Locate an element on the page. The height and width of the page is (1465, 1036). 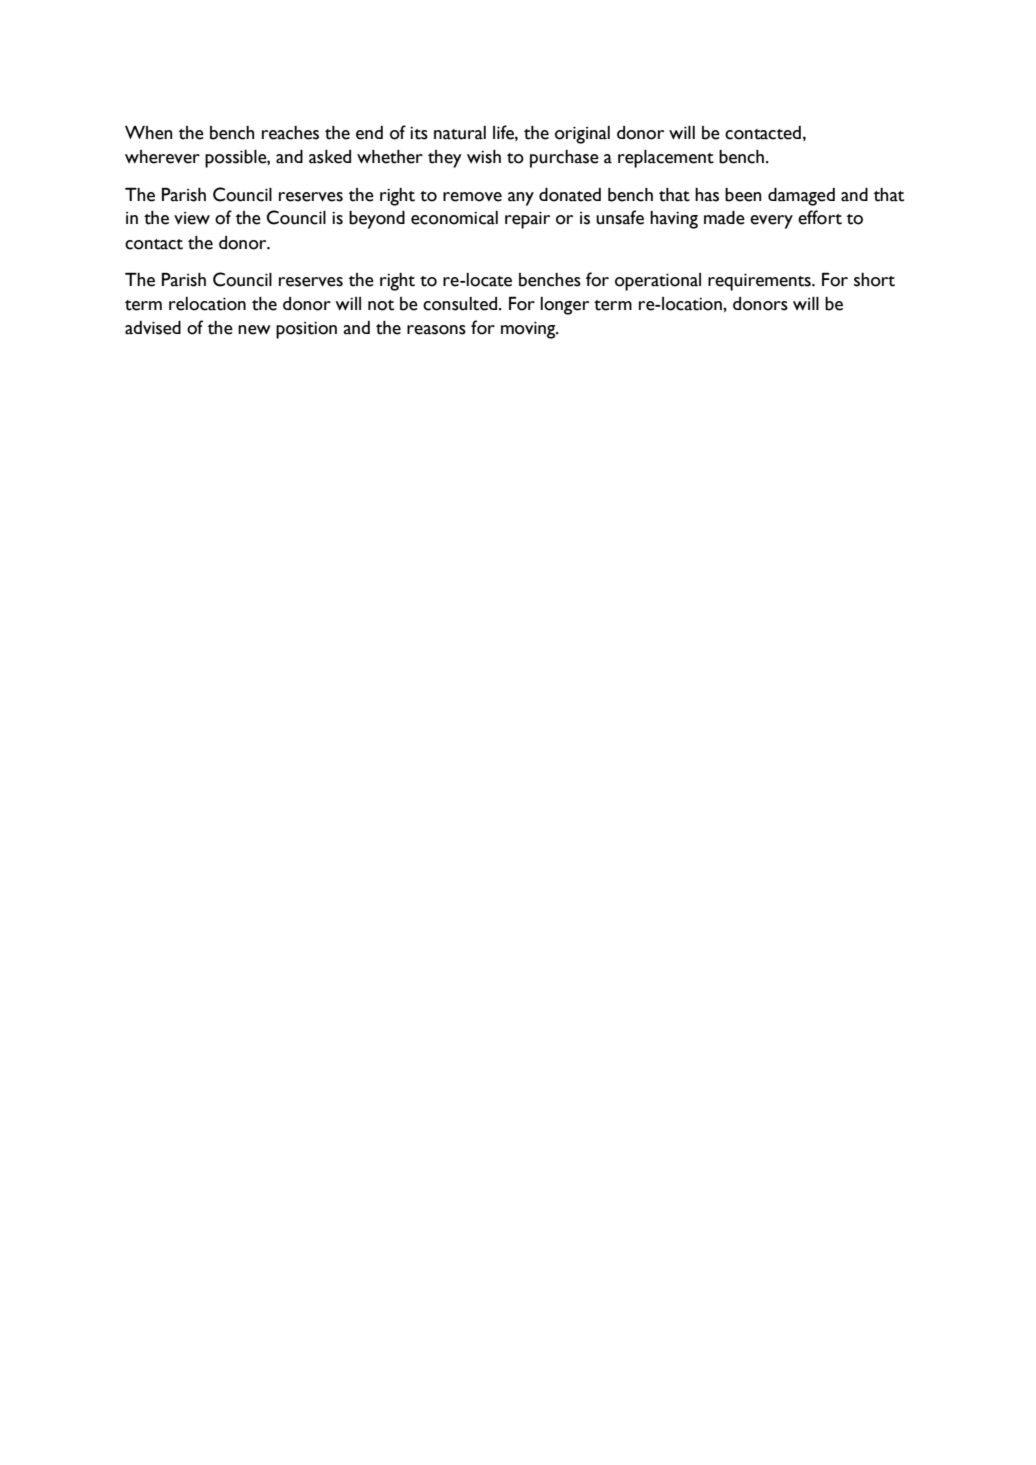
new is located at coordinates (254, 330).
